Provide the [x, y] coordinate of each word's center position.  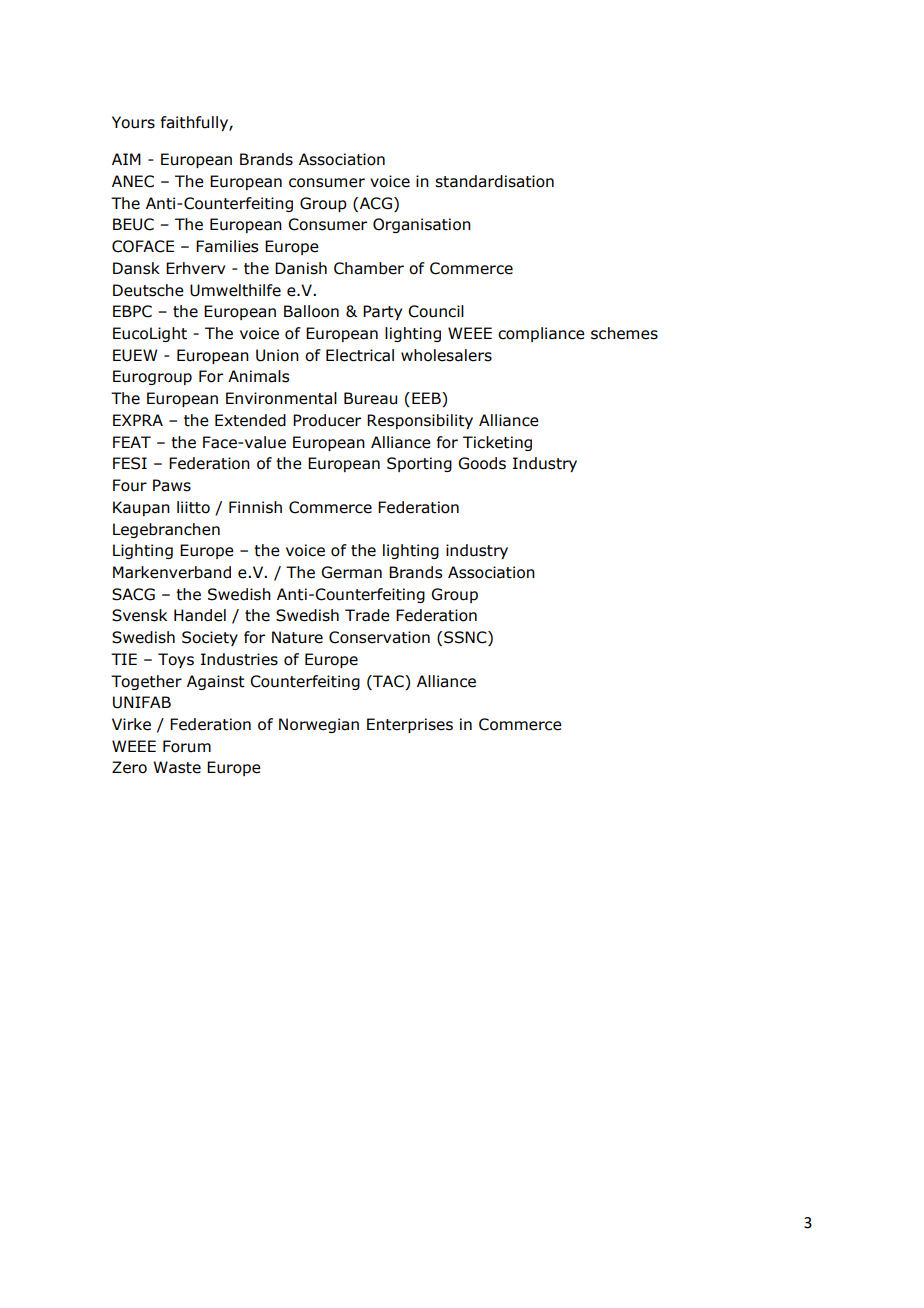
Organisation [422, 225]
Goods [482, 463]
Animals [258, 376]
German [351, 572]
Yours [133, 122]
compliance [541, 334]
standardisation [494, 181]
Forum [187, 746]
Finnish [255, 507]
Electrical [360, 355]
